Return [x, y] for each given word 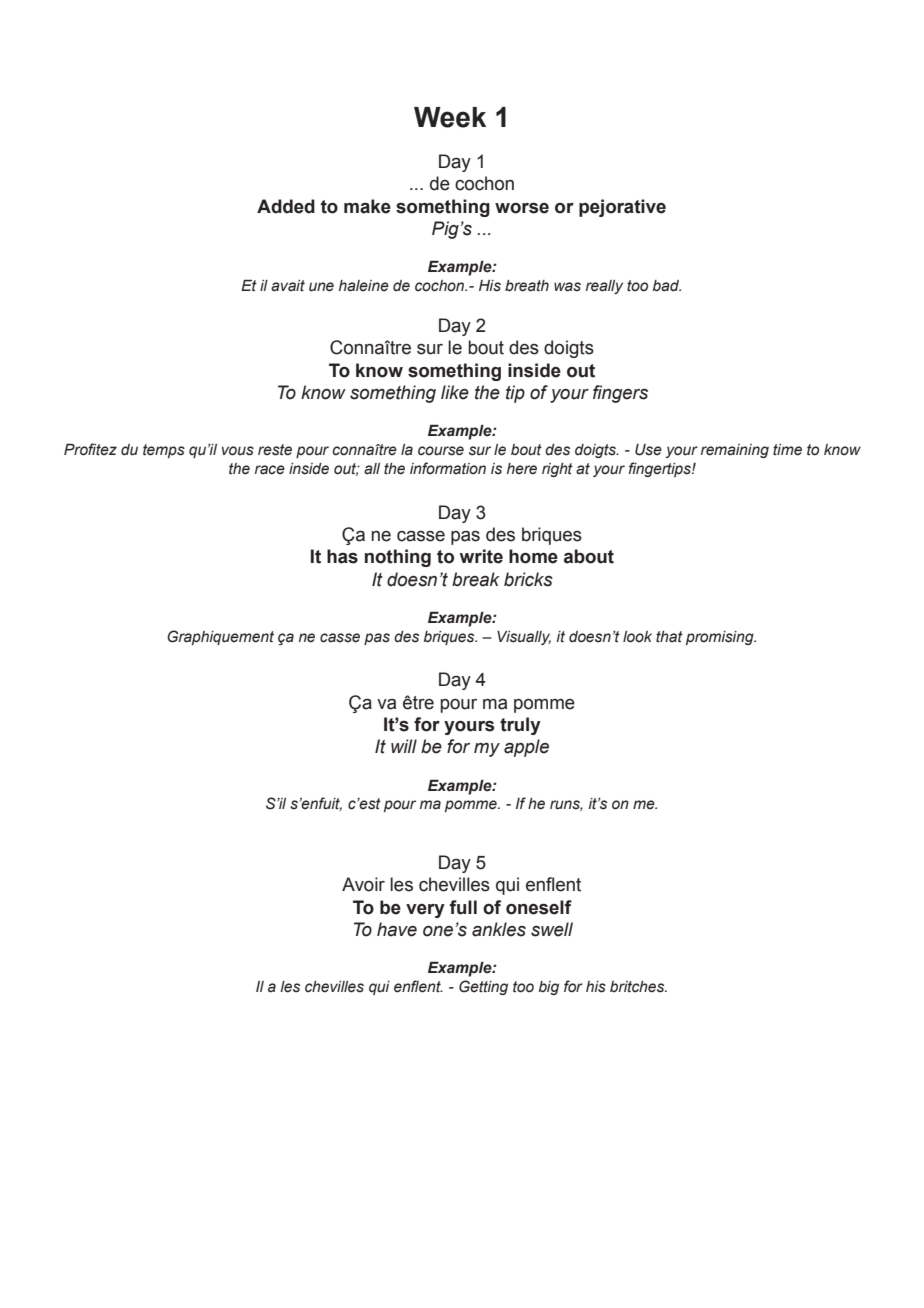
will [404, 746]
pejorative [622, 208]
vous [238, 451]
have [397, 929]
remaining [735, 451]
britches [638, 987]
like [455, 392]
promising [721, 638]
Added [286, 206]
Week [450, 117]
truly [520, 726]
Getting [483, 987]
